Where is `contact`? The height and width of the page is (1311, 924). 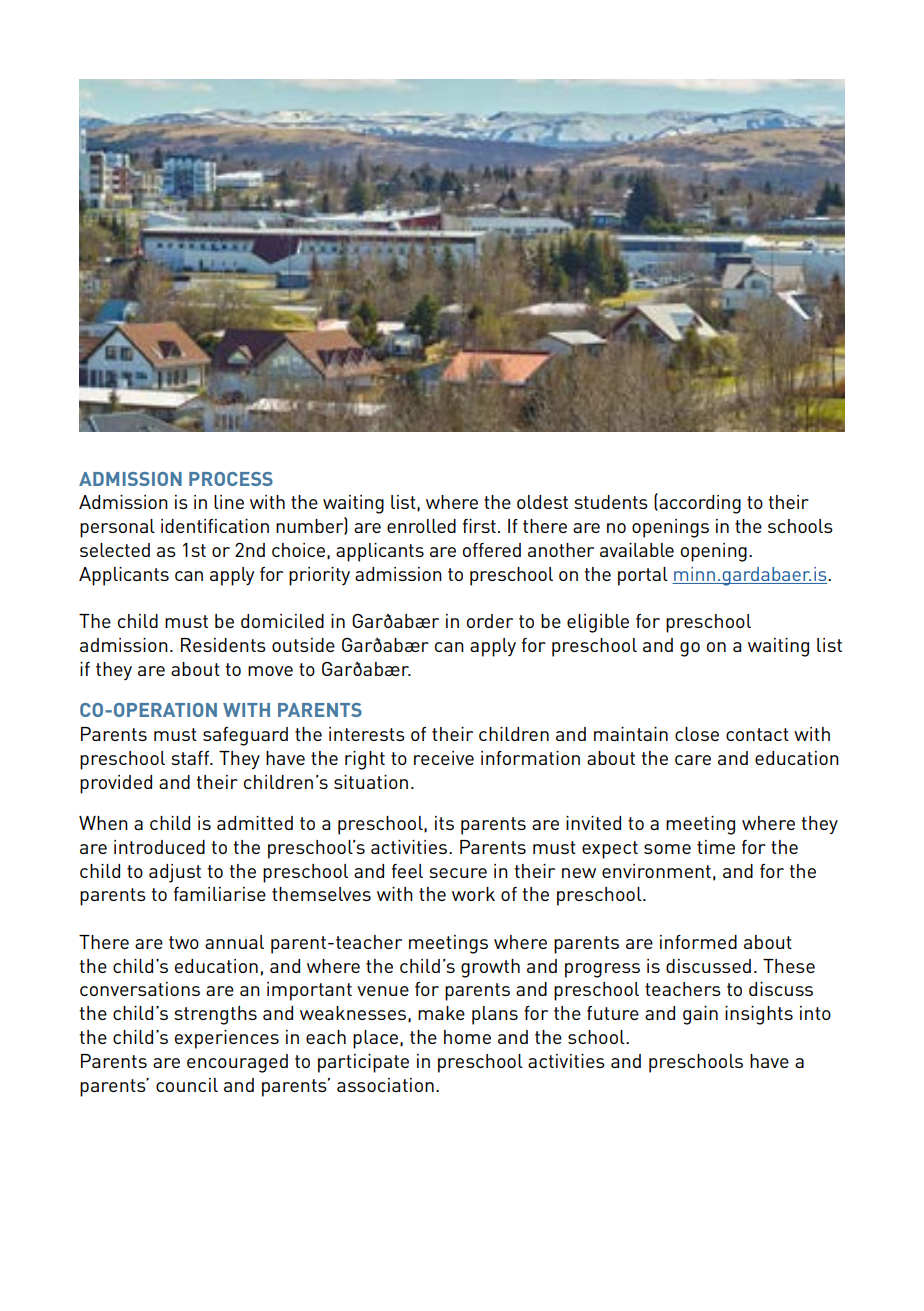
contact is located at coordinates (757, 734).
